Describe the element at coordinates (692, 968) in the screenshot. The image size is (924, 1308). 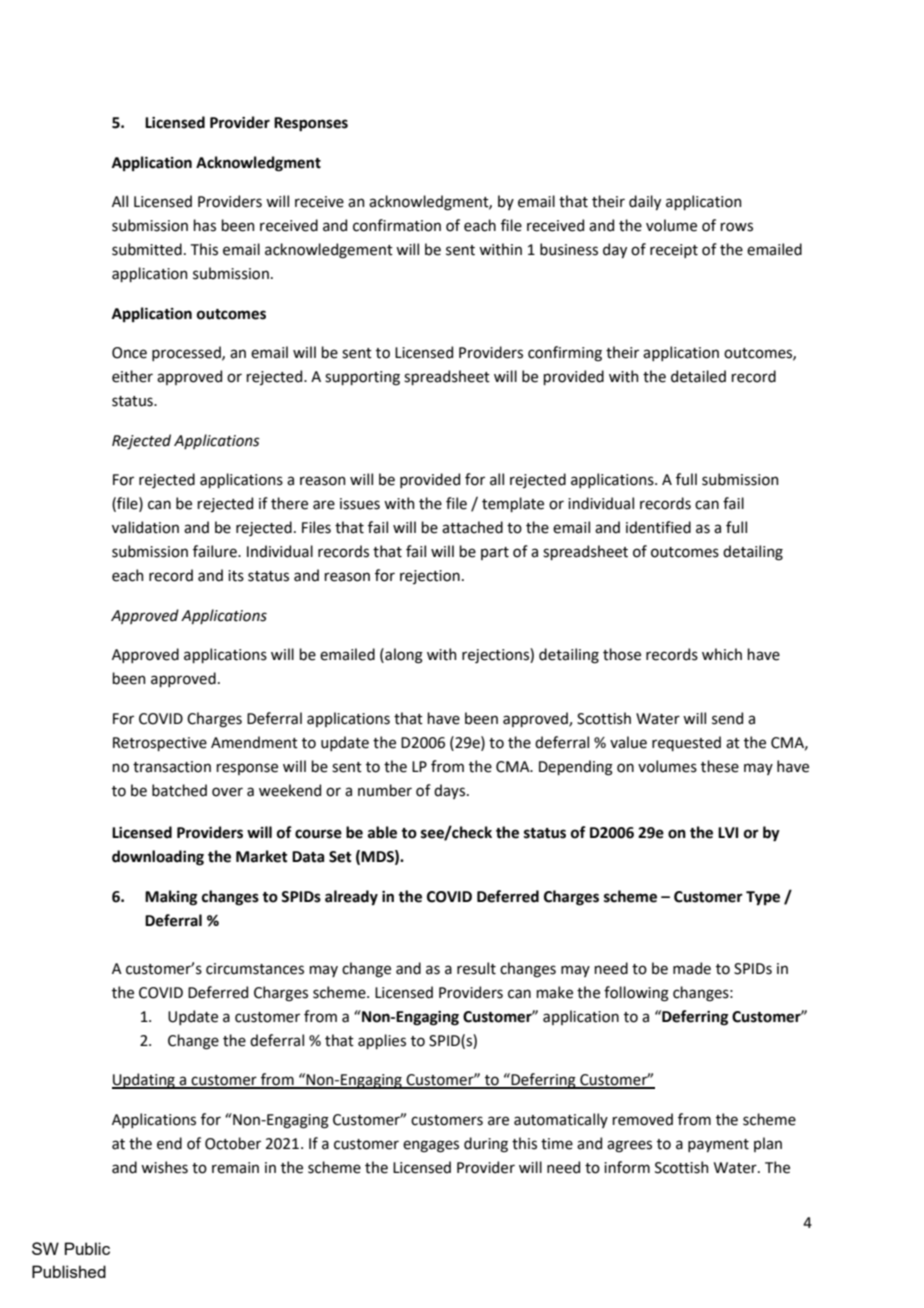
I see `made` at that location.
